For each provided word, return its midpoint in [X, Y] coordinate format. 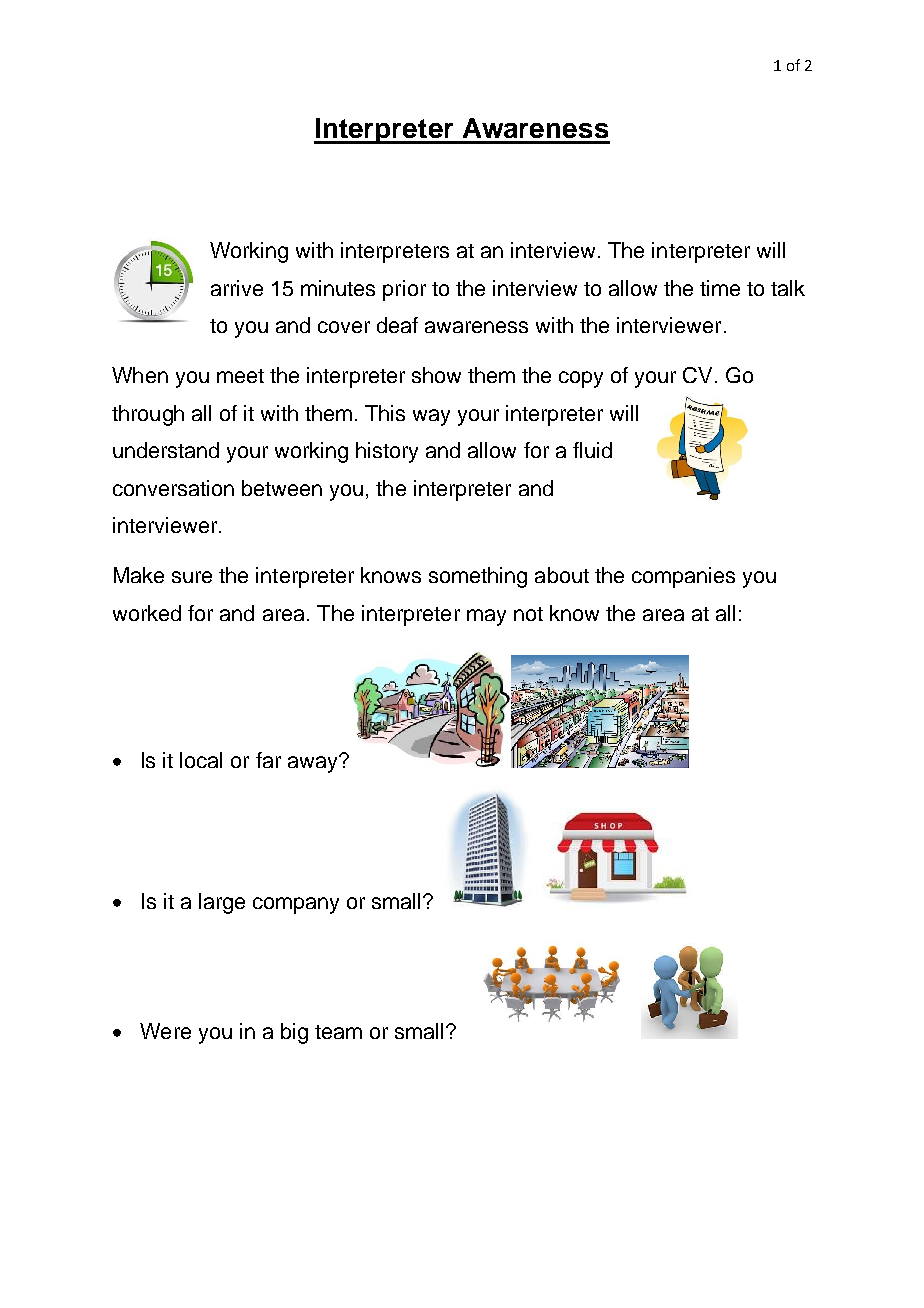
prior [404, 290]
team [338, 1032]
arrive [237, 288]
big [294, 1033]
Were [165, 1031]
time [720, 288]
